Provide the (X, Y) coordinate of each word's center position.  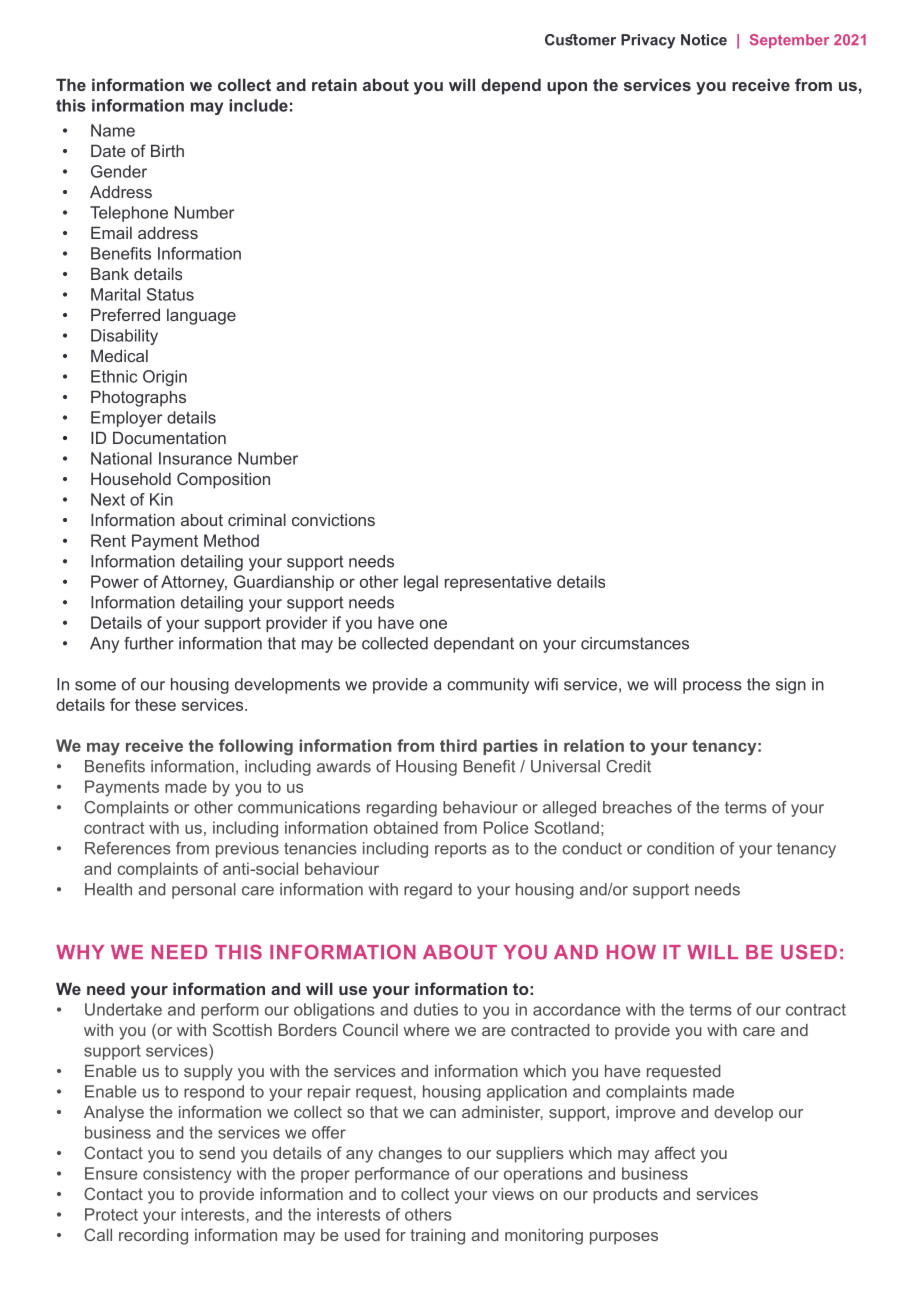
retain (334, 84)
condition (680, 848)
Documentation (169, 437)
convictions (333, 520)
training (437, 1237)
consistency (187, 1175)
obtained (406, 827)
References (128, 848)
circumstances (635, 643)
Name (113, 130)
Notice (704, 40)
